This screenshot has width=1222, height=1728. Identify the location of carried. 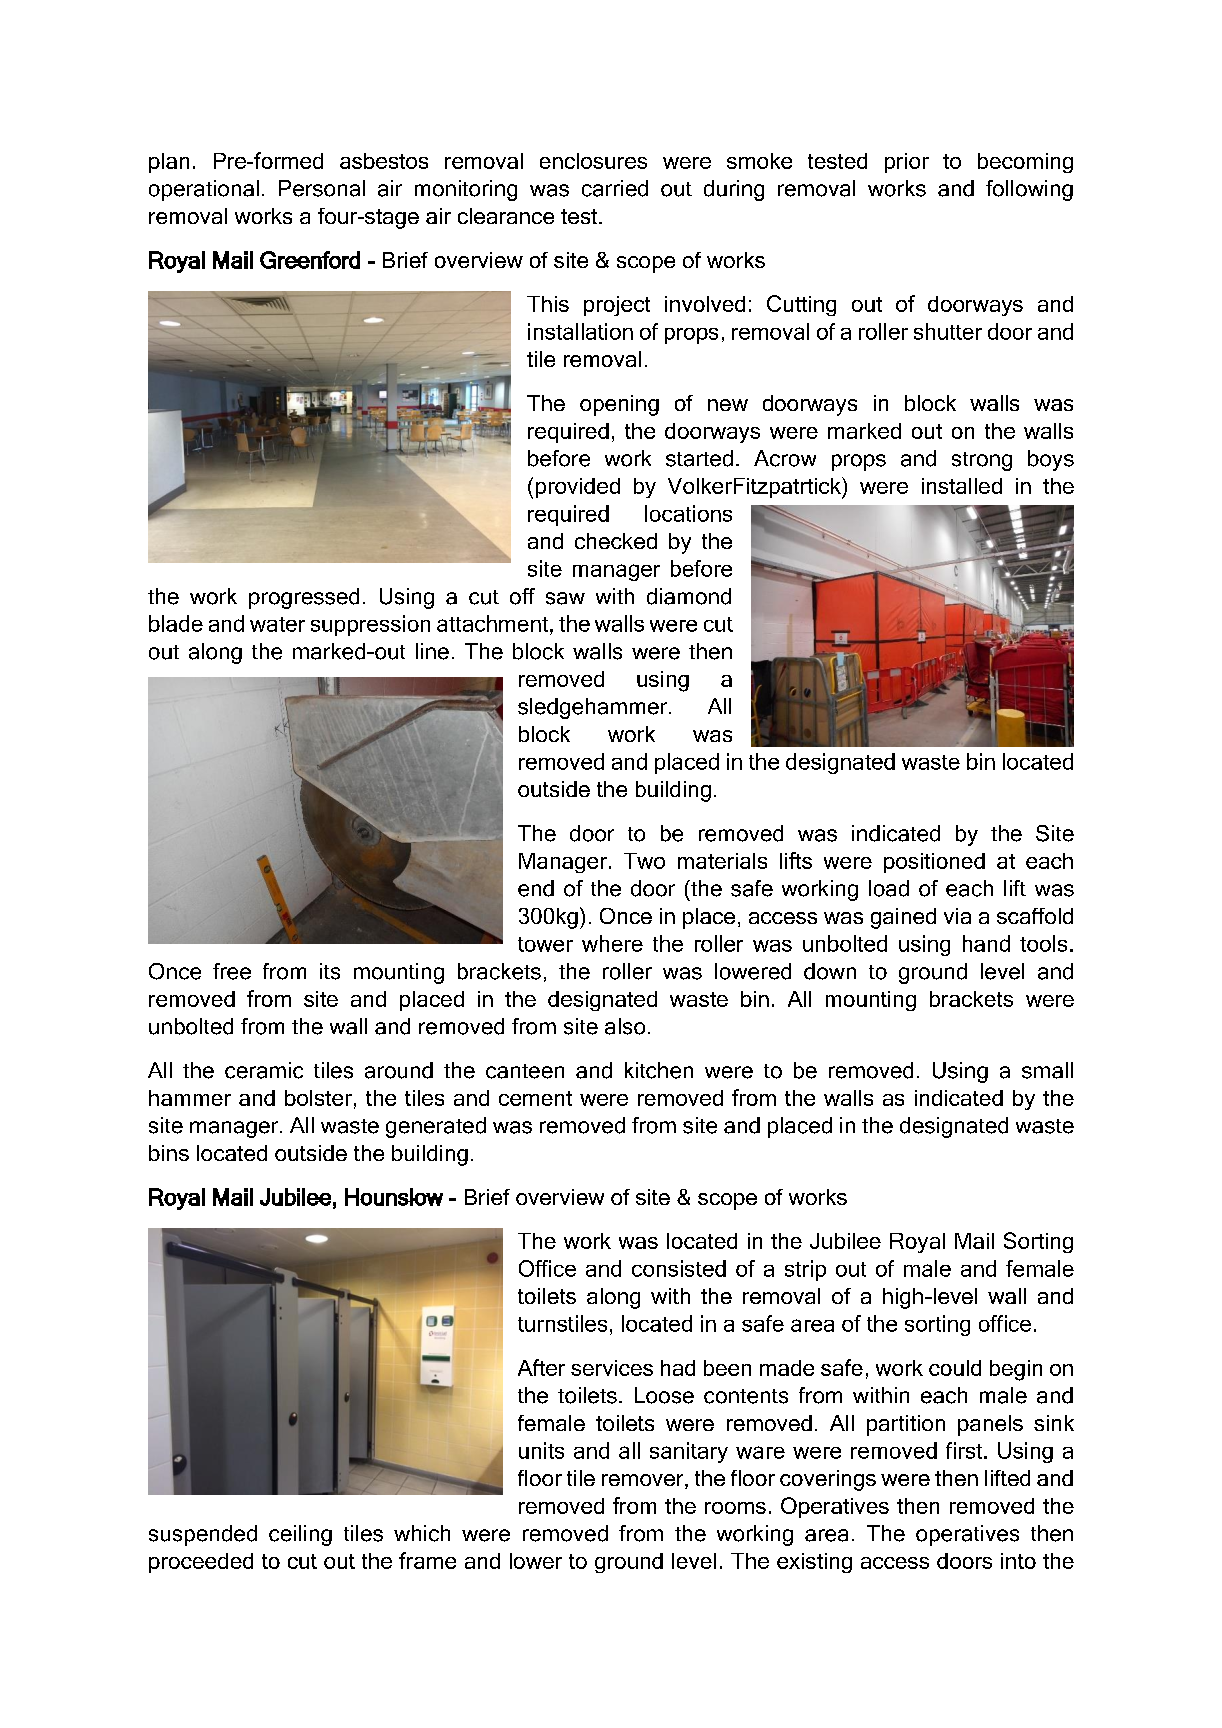
(615, 188).
